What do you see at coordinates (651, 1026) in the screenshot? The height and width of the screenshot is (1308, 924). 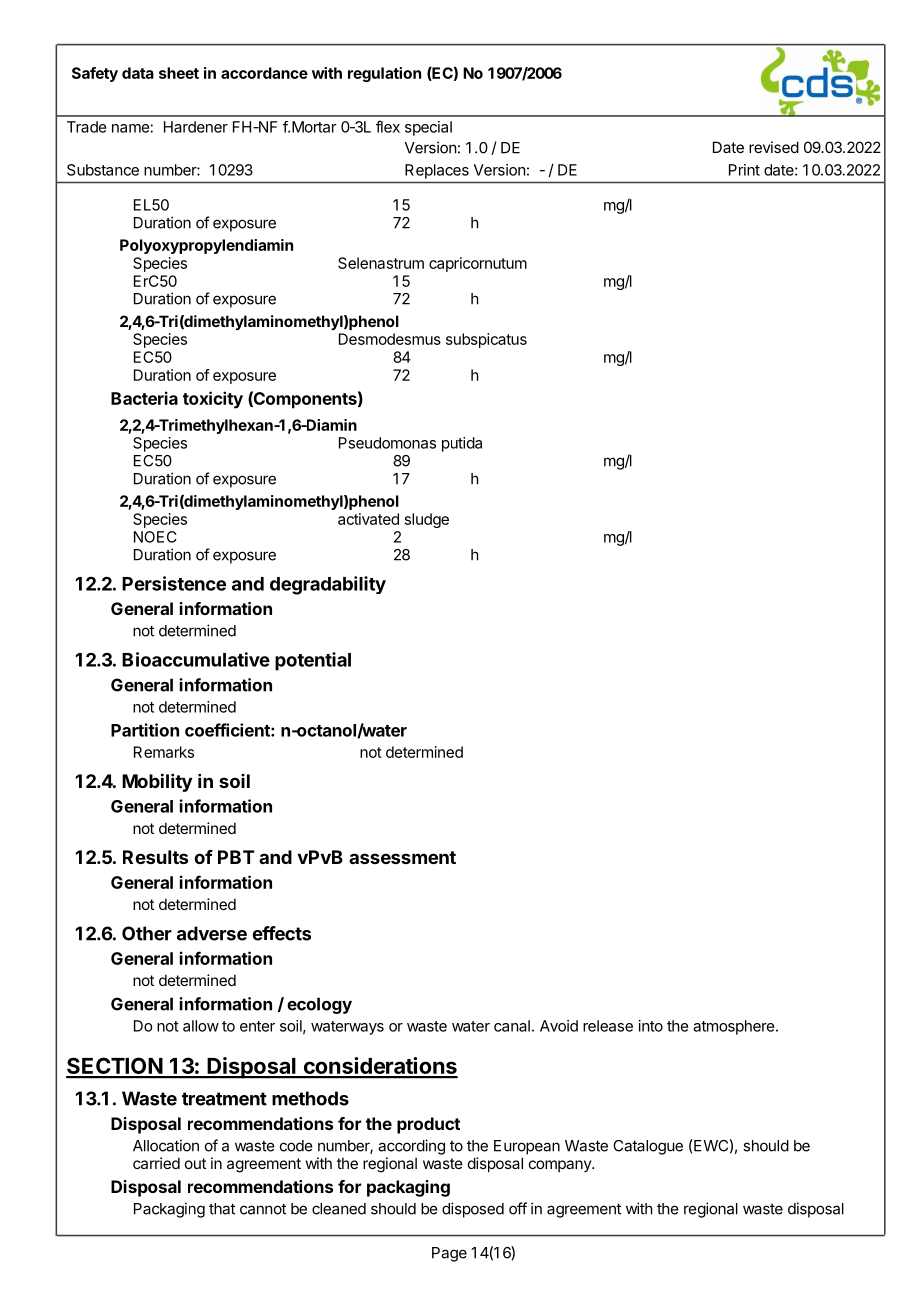 I see `into` at bounding box center [651, 1026].
